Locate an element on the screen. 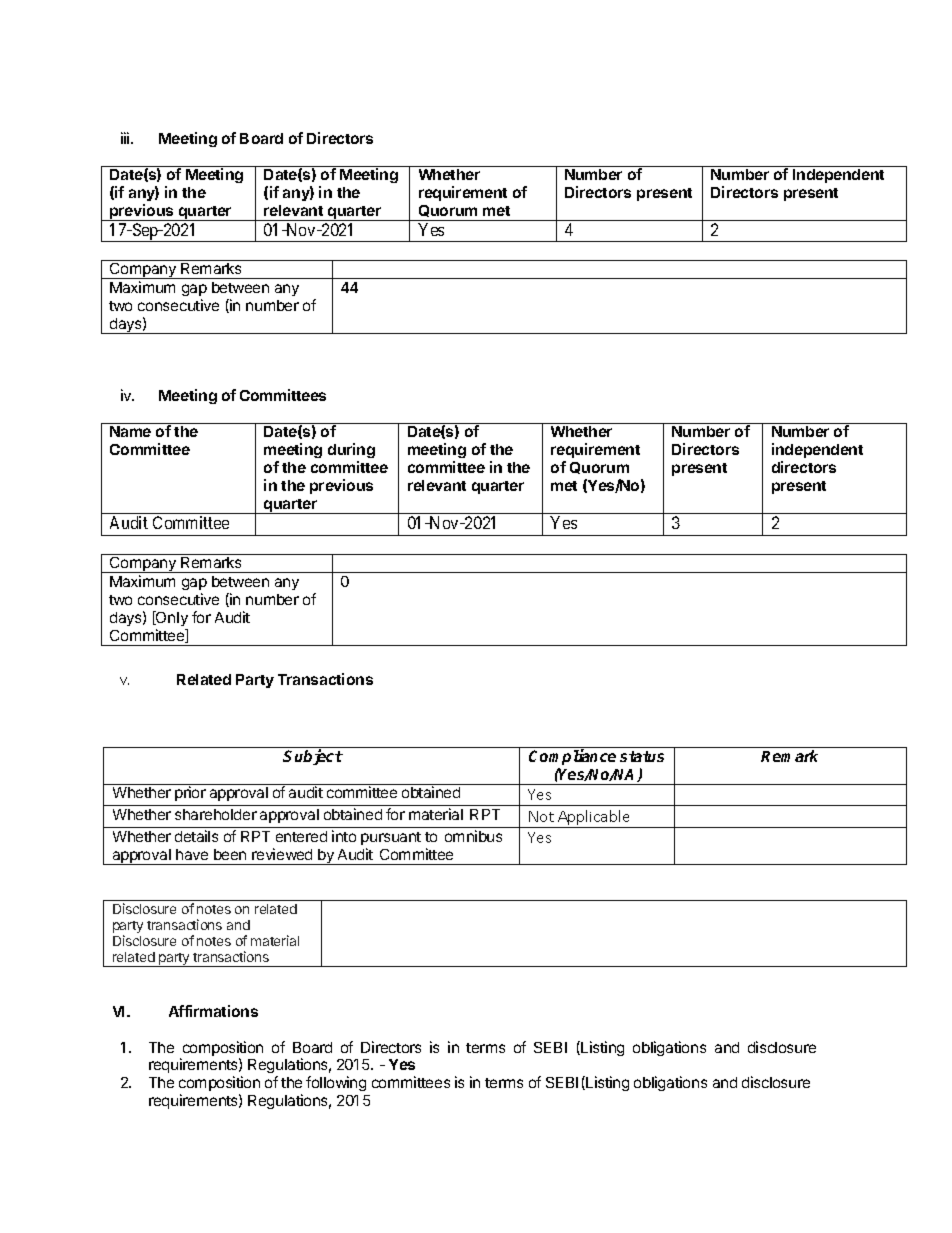 Image resolution: width=952 pixels, height=1233 pixels. Affirmations is located at coordinates (213, 1011).
